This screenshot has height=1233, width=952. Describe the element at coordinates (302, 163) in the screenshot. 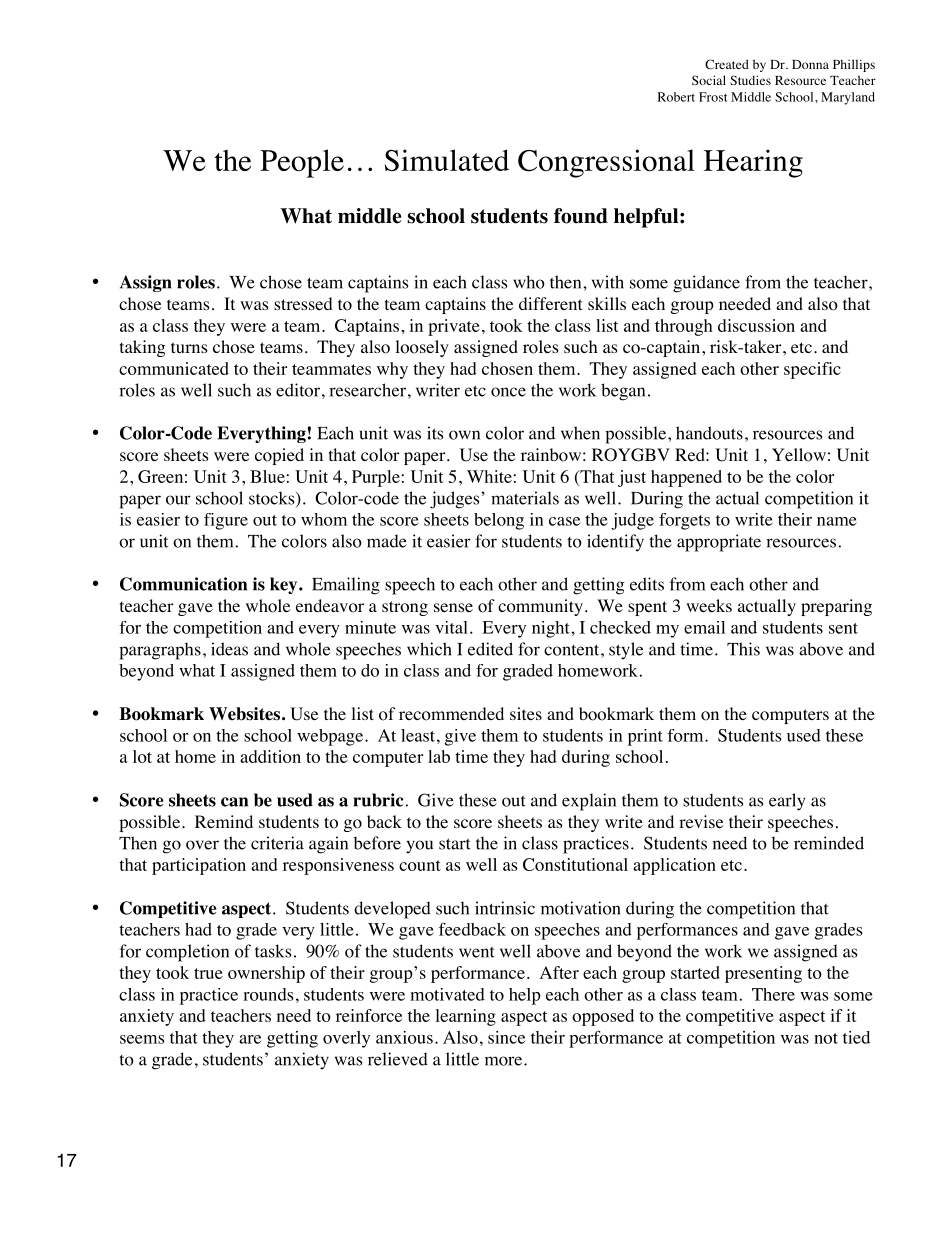

I see `People` at that location.
